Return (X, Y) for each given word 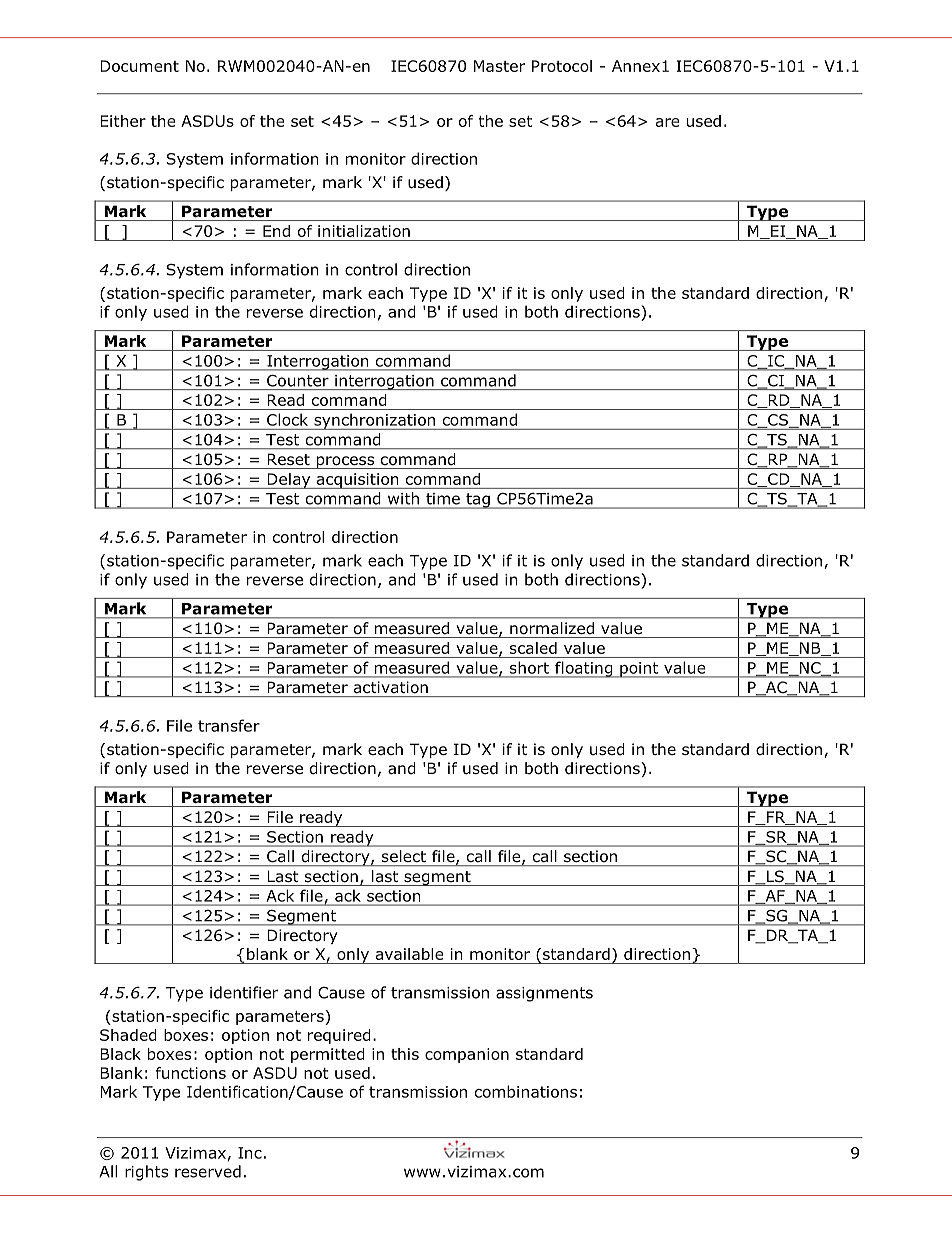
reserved (208, 1171)
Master (499, 66)
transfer (229, 725)
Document (139, 66)
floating (584, 669)
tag (478, 501)
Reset (289, 459)
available (409, 954)
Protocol (562, 66)
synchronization (374, 421)
